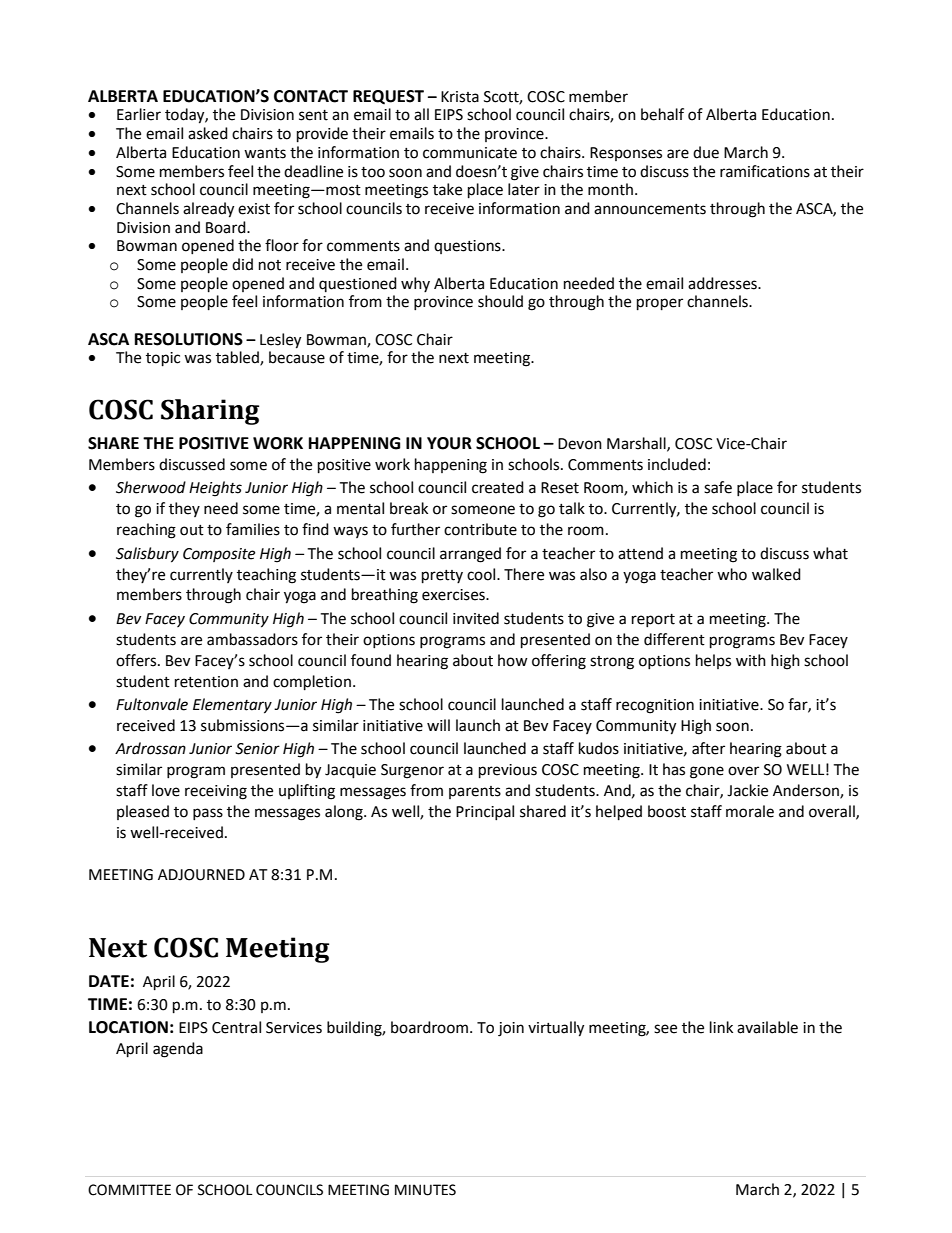 Image resolution: width=952 pixels, height=1233 pixels. What do you see at coordinates (511, 1029) in the screenshot?
I see `join` at bounding box center [511, 1029].
